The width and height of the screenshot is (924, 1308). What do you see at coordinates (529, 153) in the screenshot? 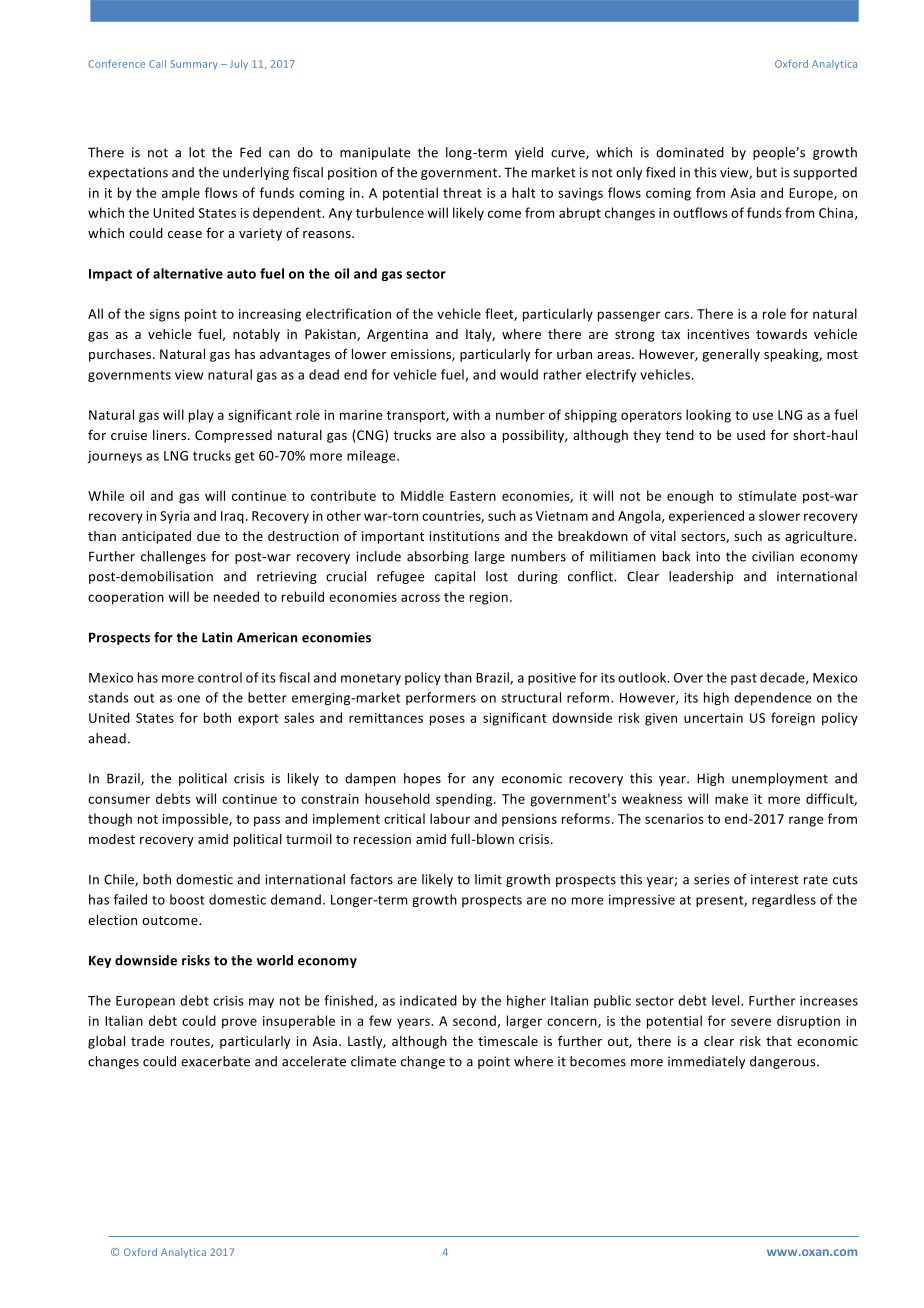
I see `yield` at bounding box center [529, 153].
